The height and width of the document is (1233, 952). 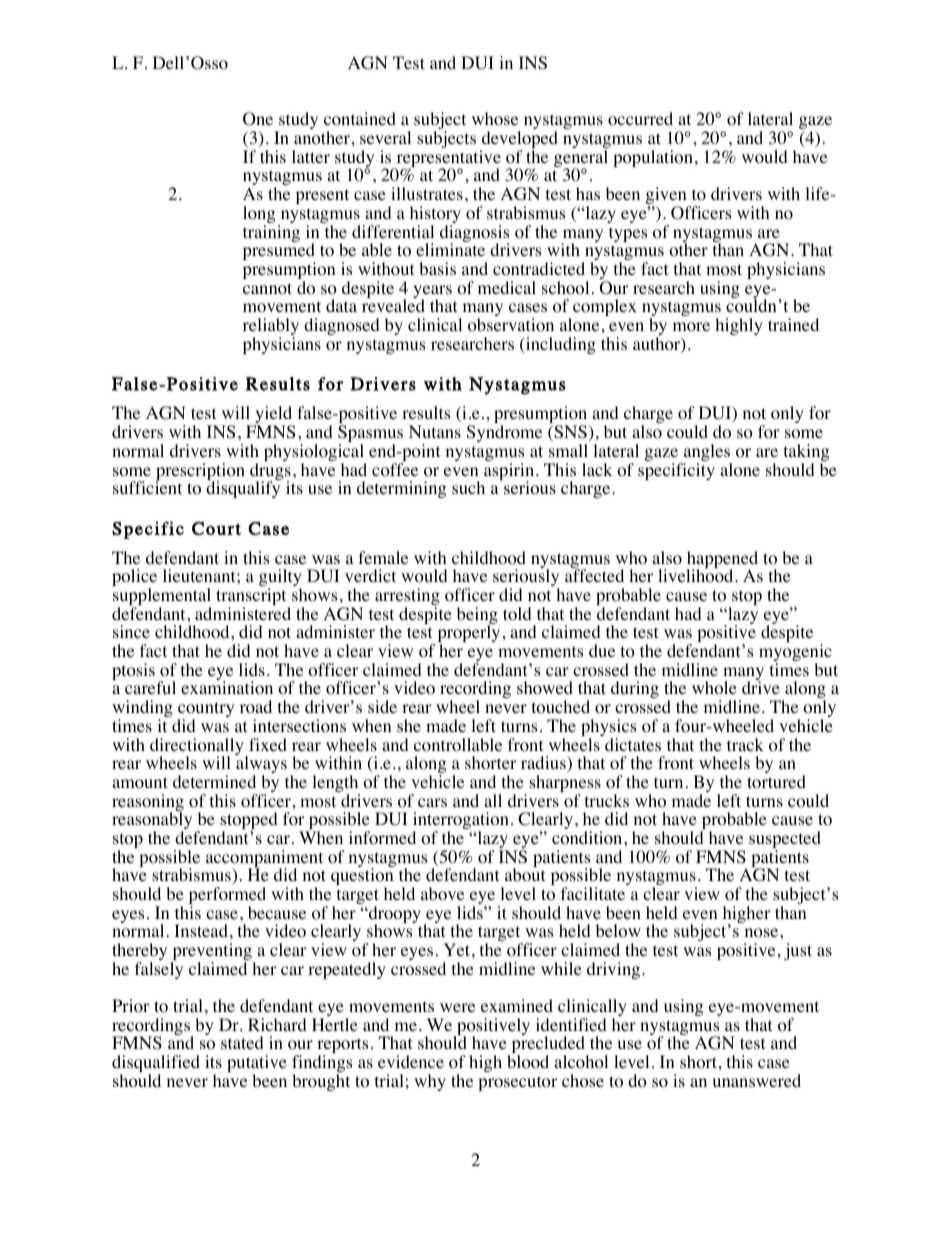 I want to click on being, so click(x=477, y=617).
